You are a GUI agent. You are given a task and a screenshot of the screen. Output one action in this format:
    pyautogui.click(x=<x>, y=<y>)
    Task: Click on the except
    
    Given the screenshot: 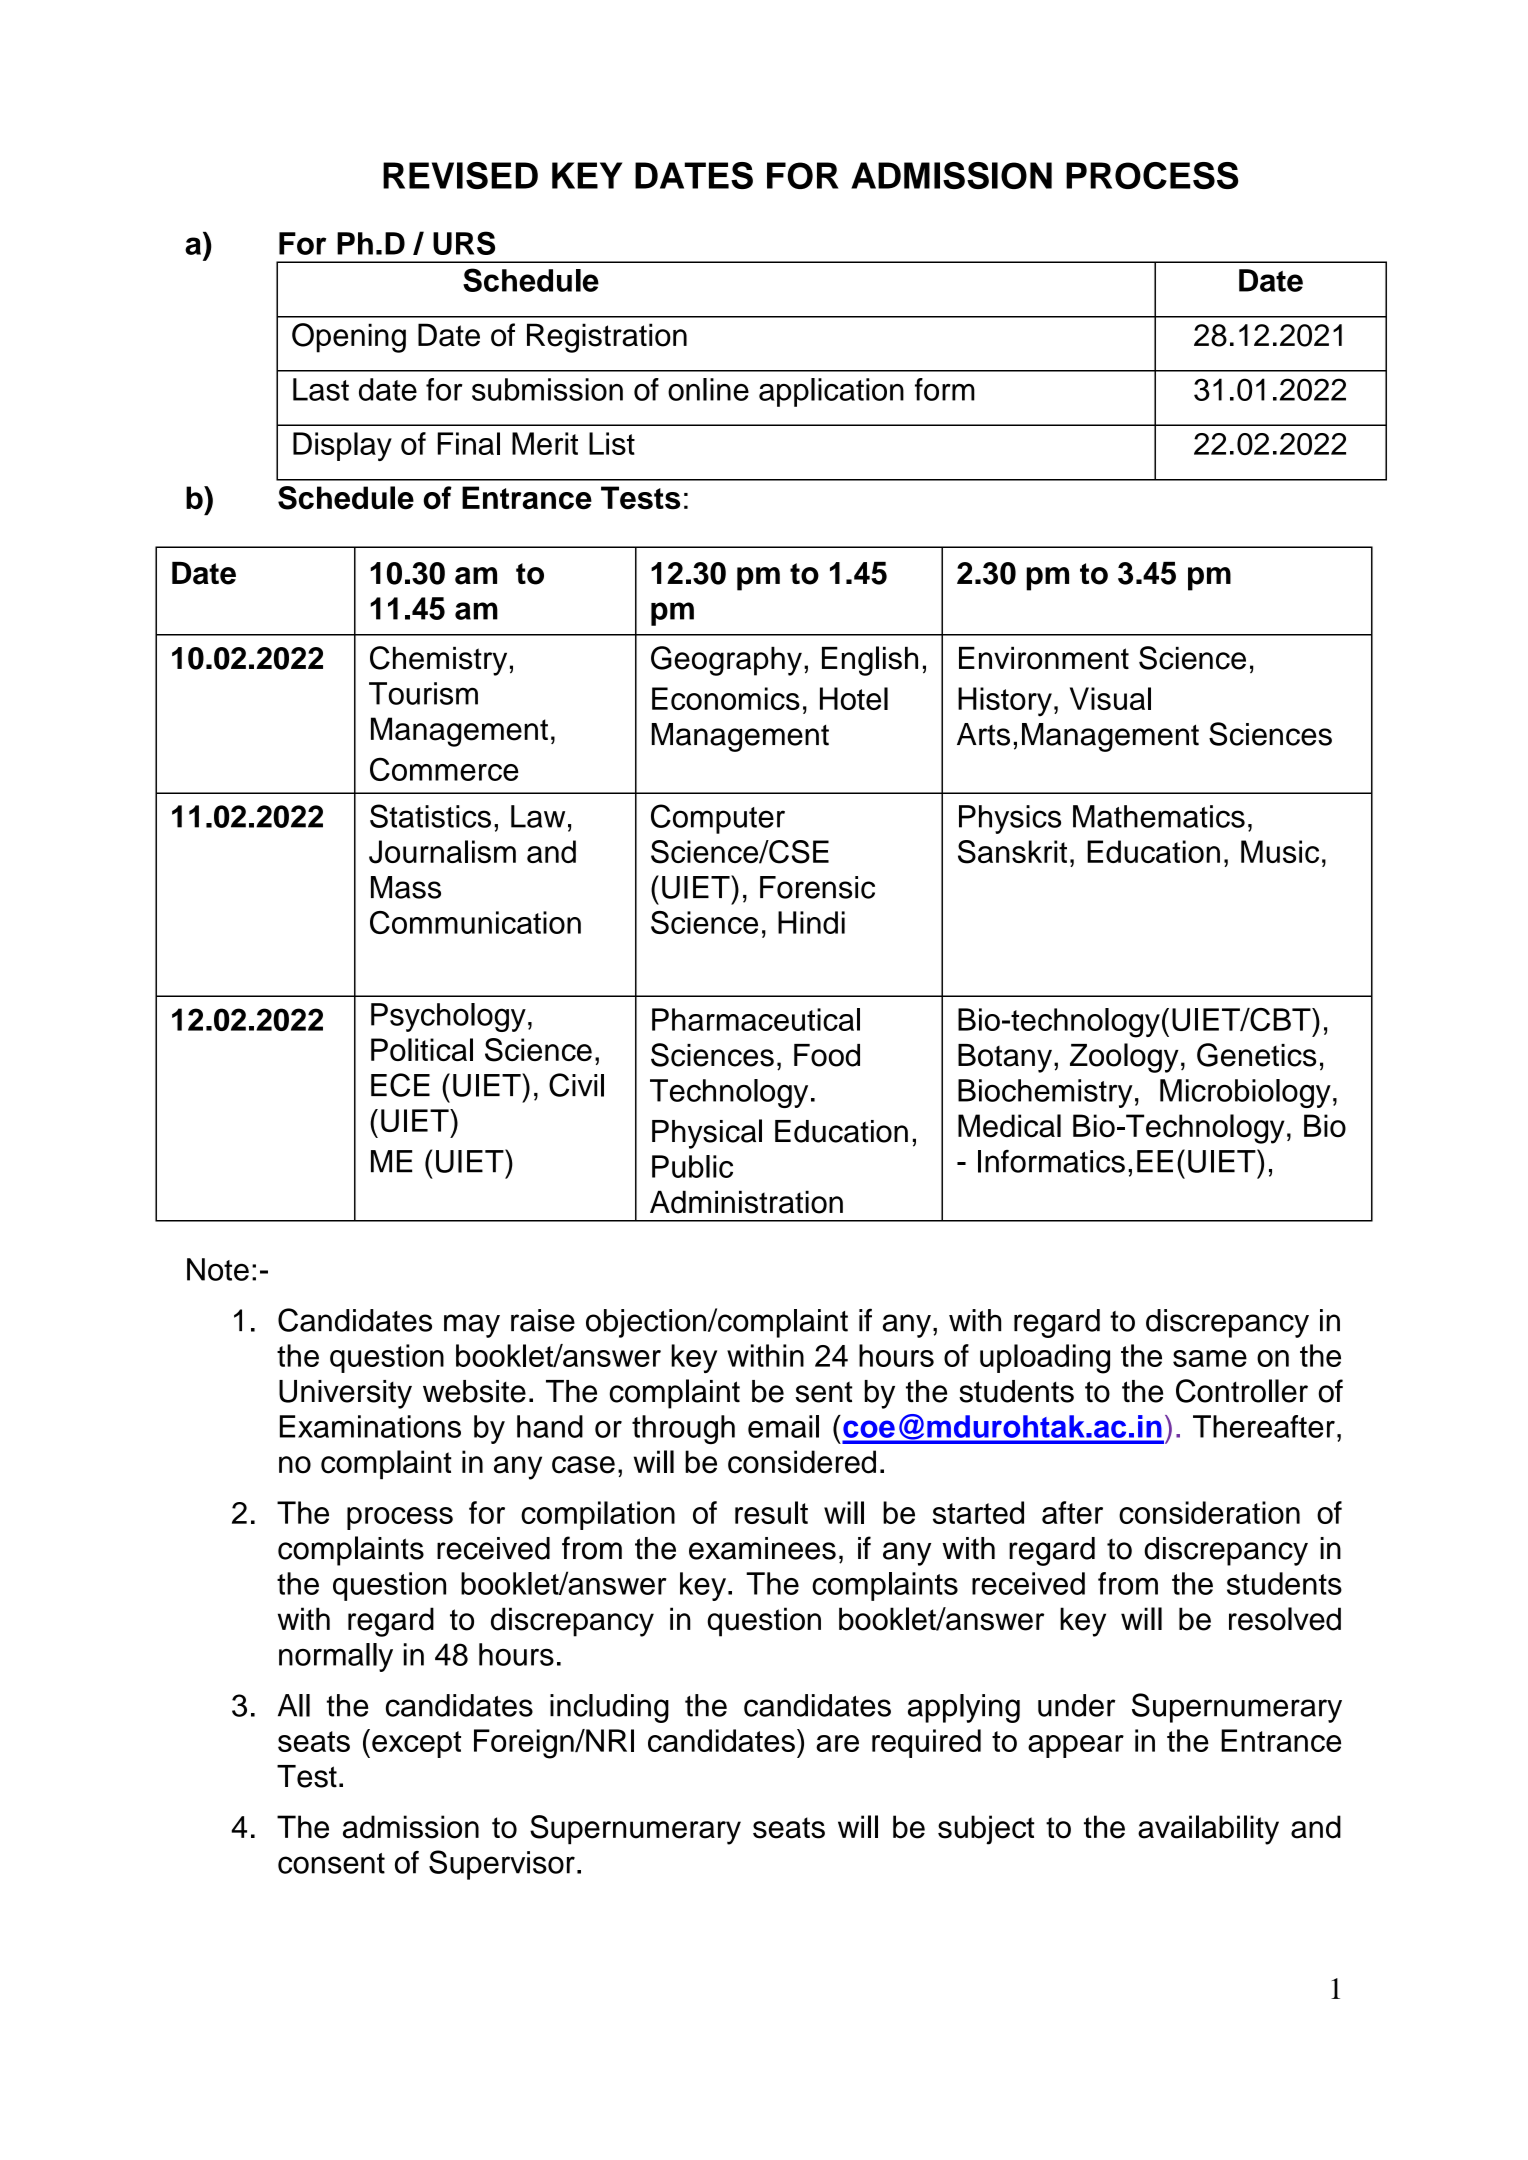 What is the action you would take?
    pyautogui.click(x=416, y=1744)
